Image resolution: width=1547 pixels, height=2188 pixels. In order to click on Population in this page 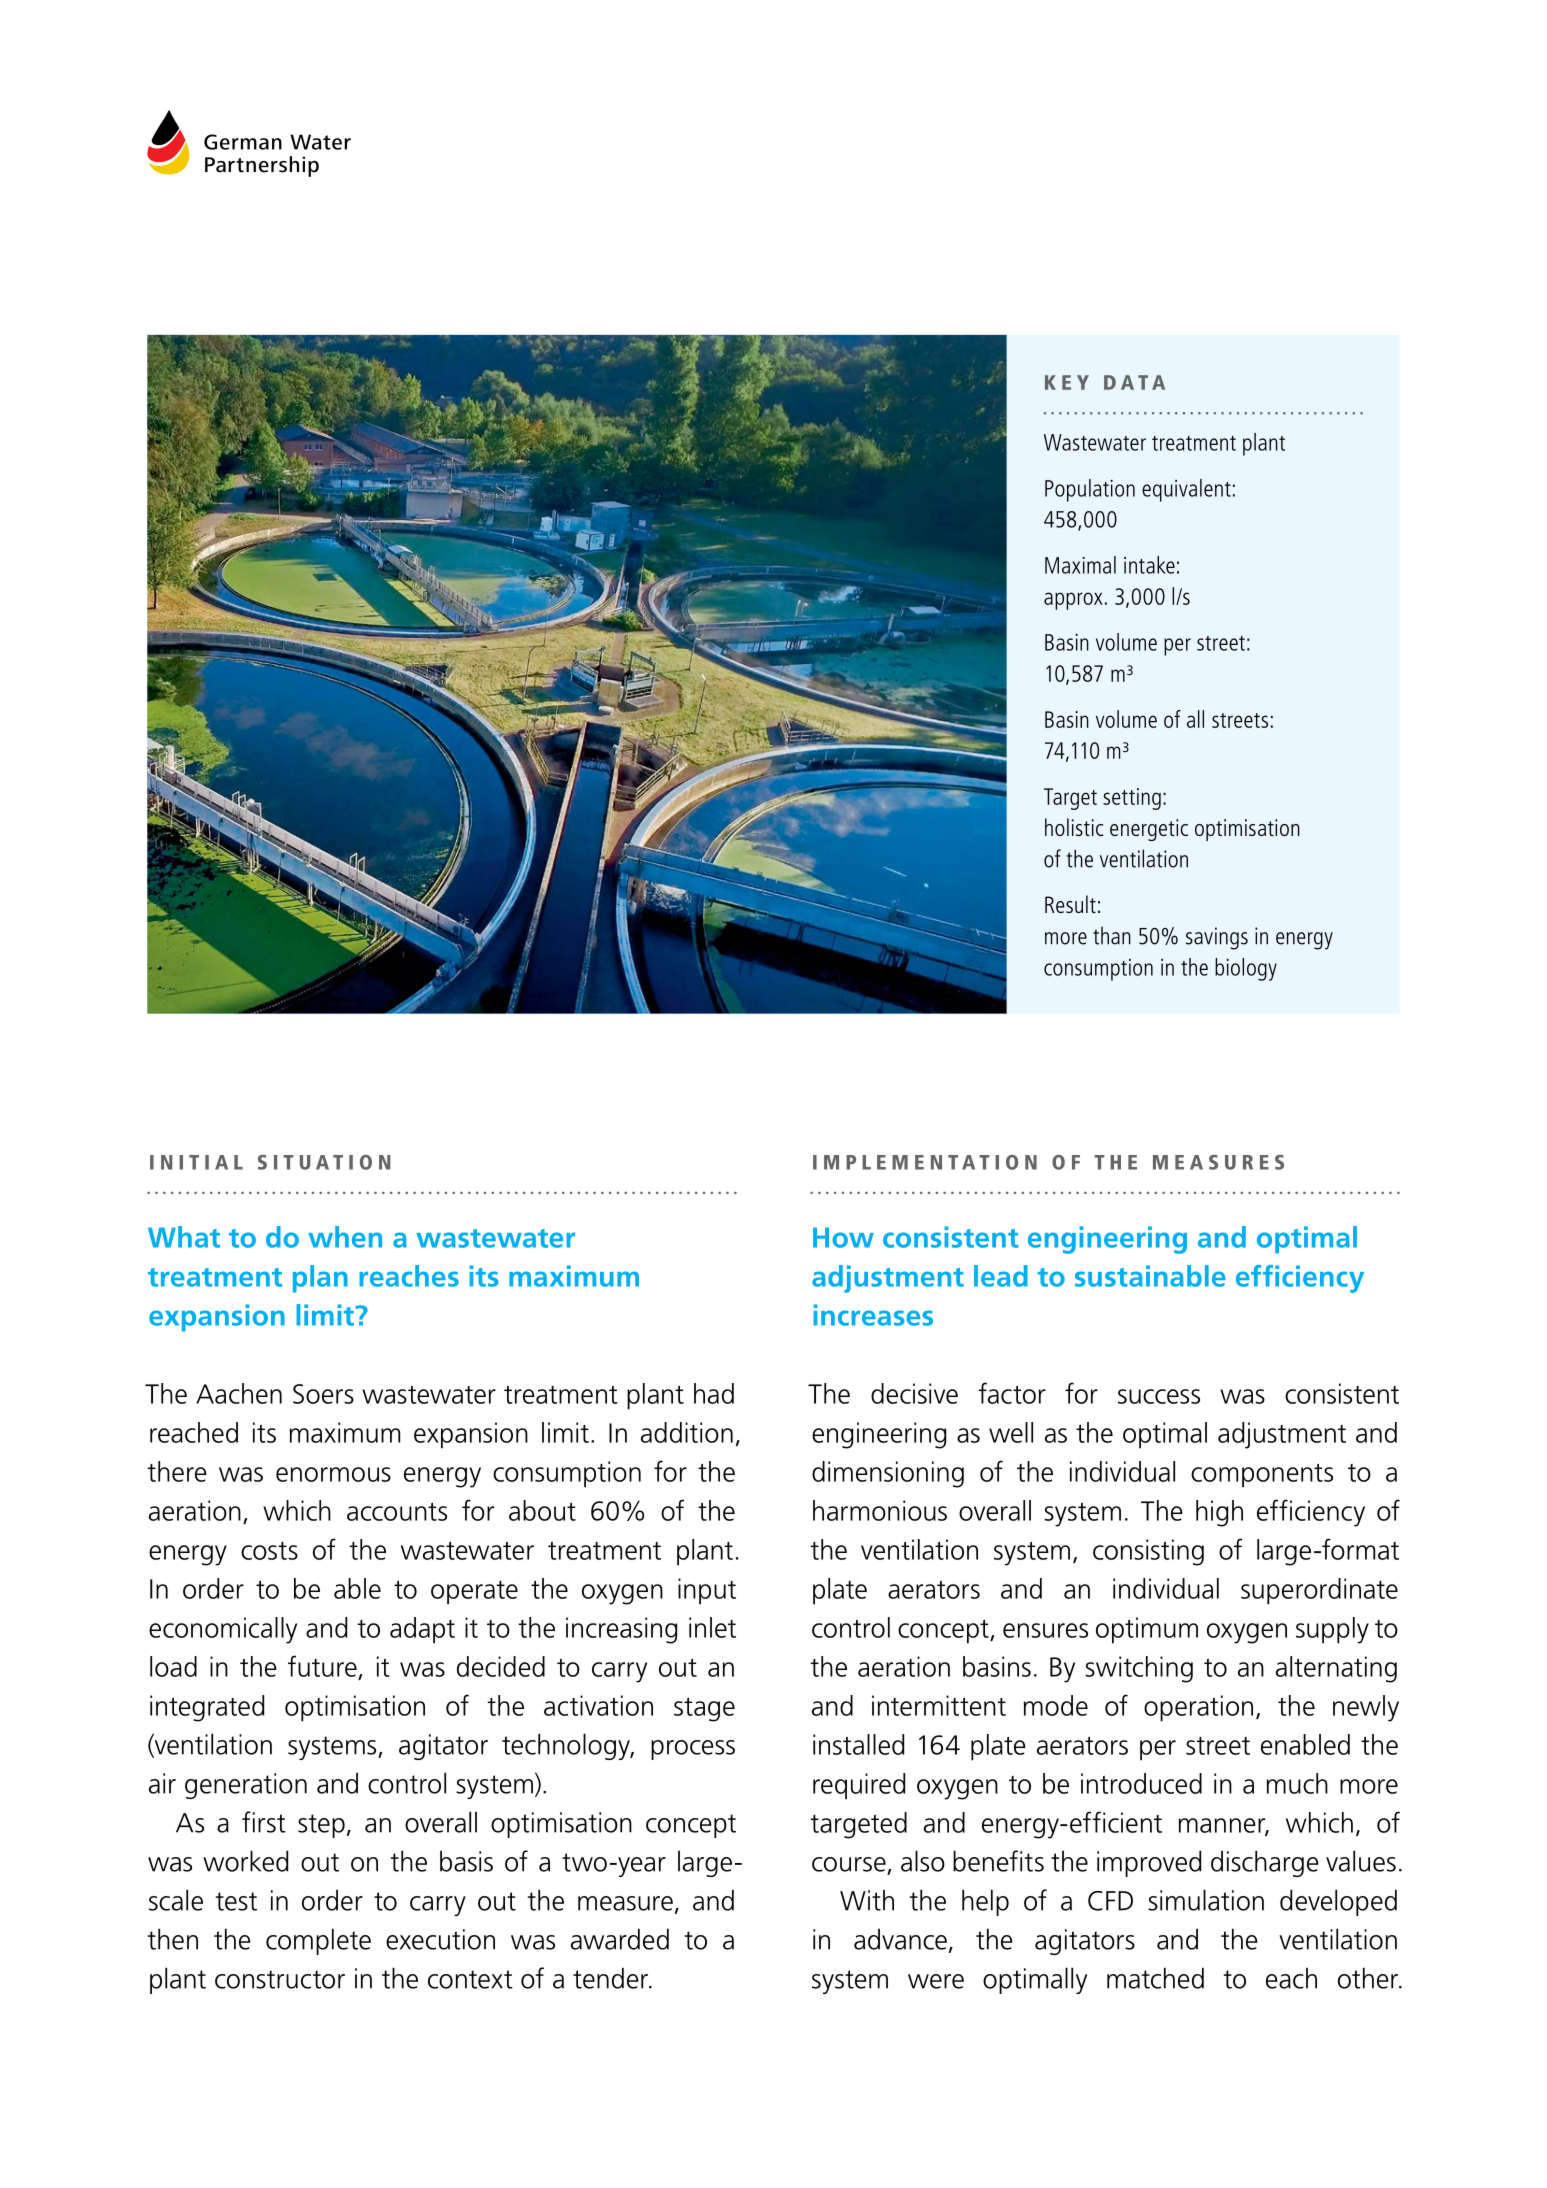, I will do `click(1090, 490)`.
